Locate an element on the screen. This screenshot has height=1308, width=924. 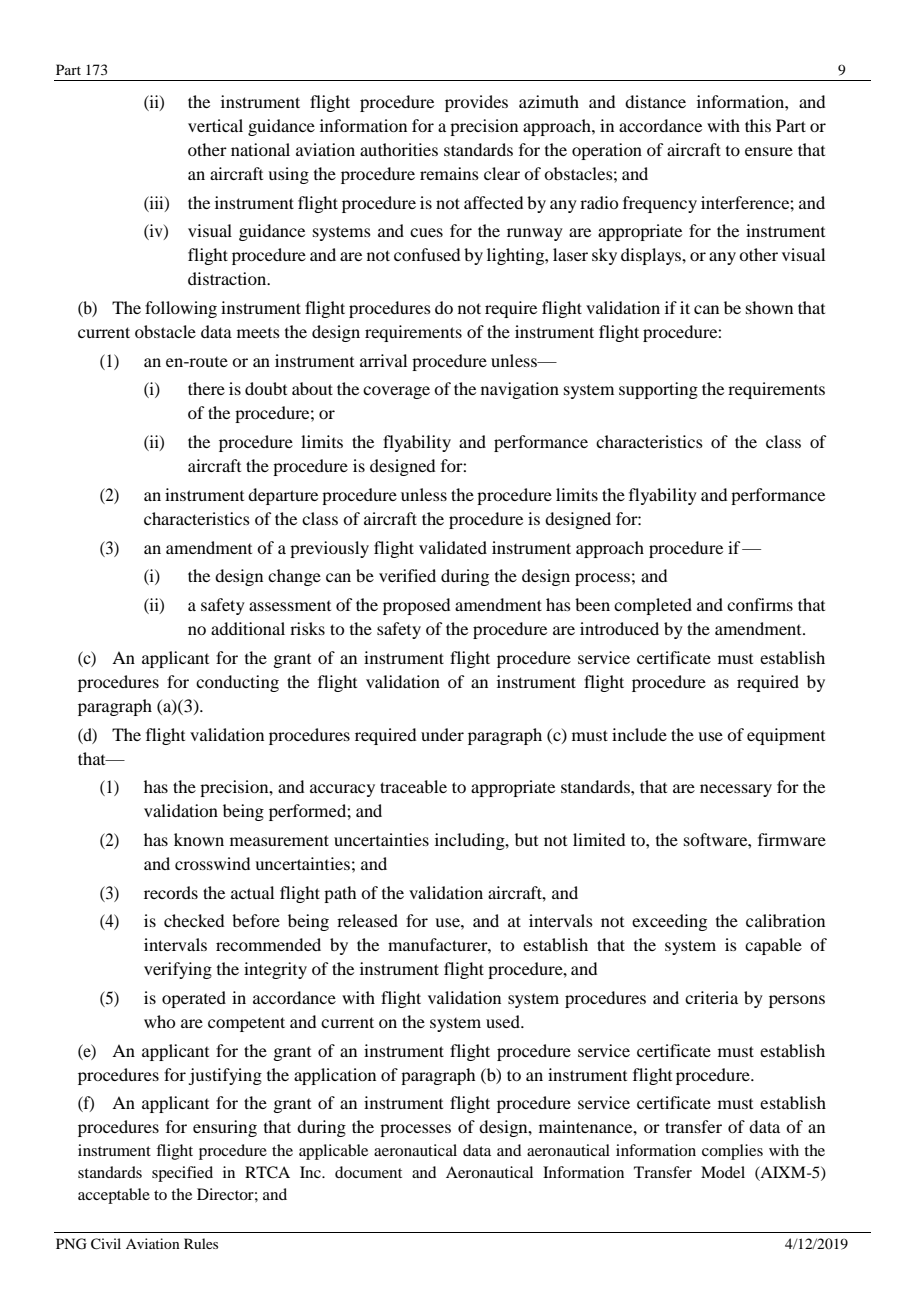
authorities is located at coordinates (399, 149).
